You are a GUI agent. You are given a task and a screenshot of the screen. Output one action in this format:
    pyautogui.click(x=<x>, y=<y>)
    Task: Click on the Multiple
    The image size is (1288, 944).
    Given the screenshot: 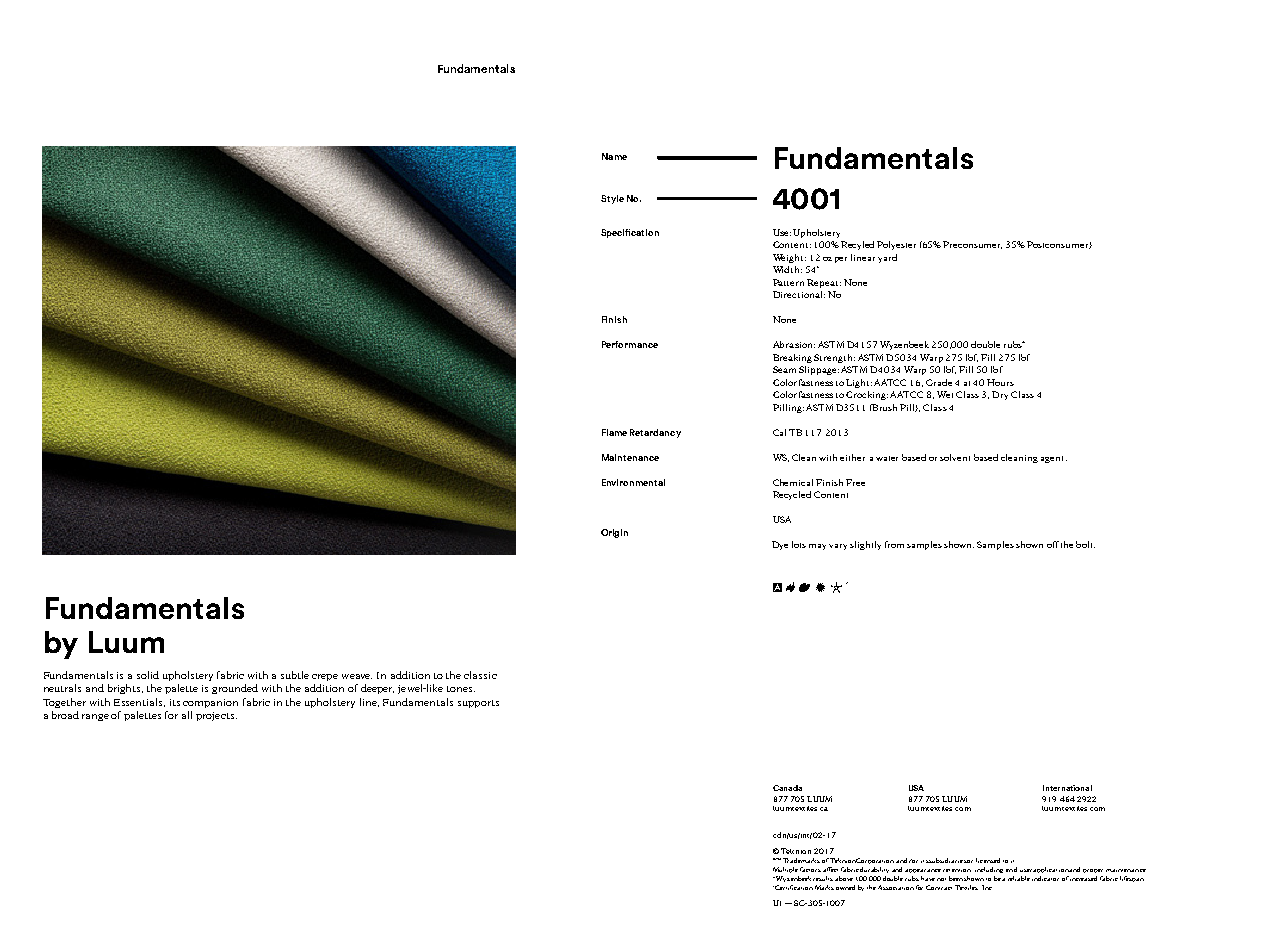 What is the action you would take?
    pyautogui.click(x=785, y=870)
